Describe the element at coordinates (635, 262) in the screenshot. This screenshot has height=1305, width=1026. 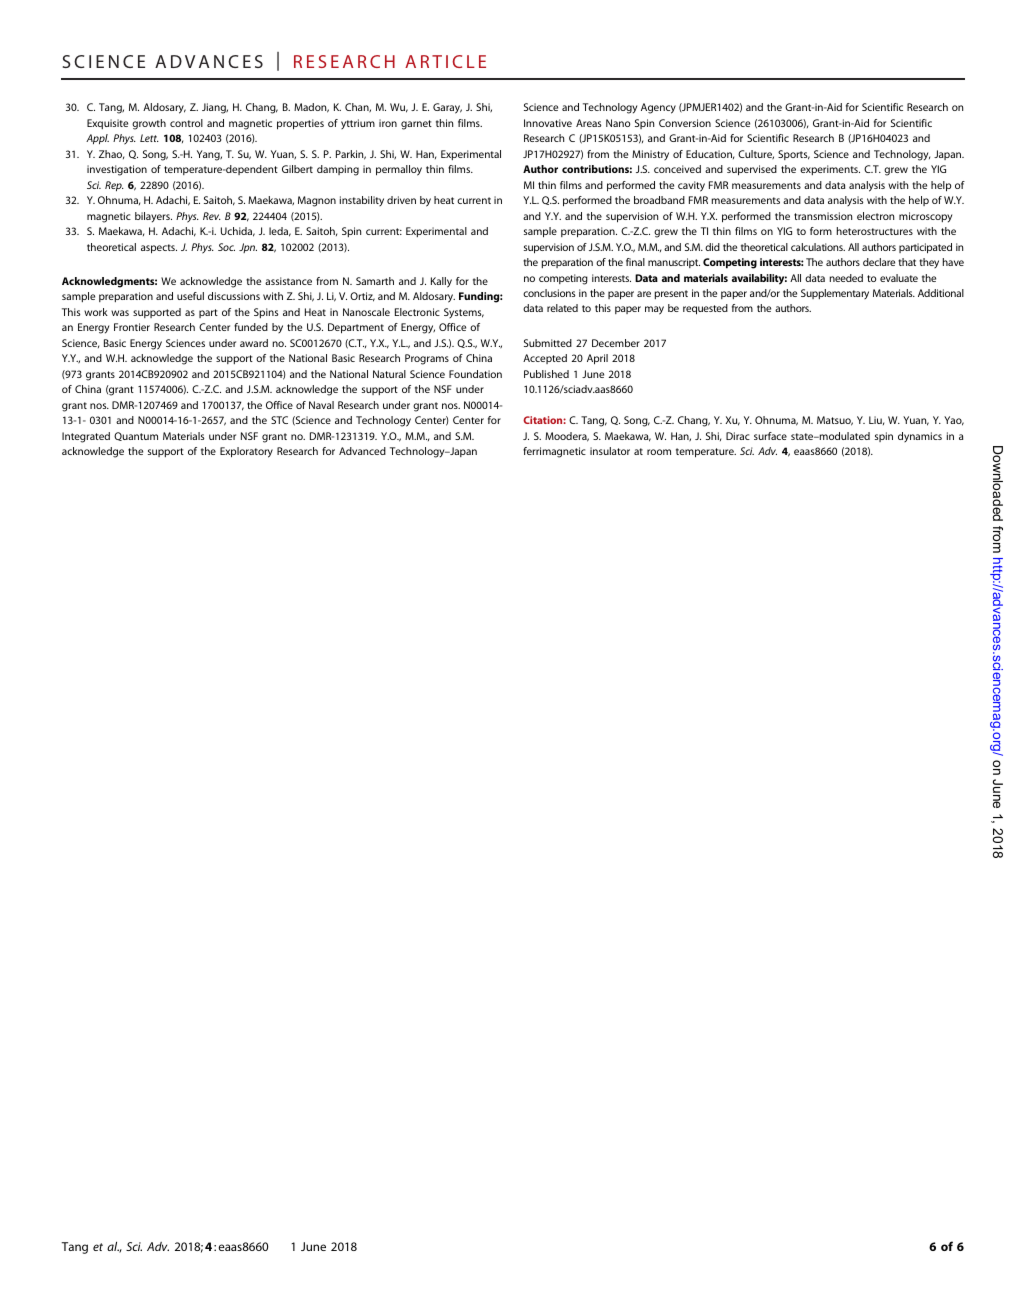
I see `final` at that location.
